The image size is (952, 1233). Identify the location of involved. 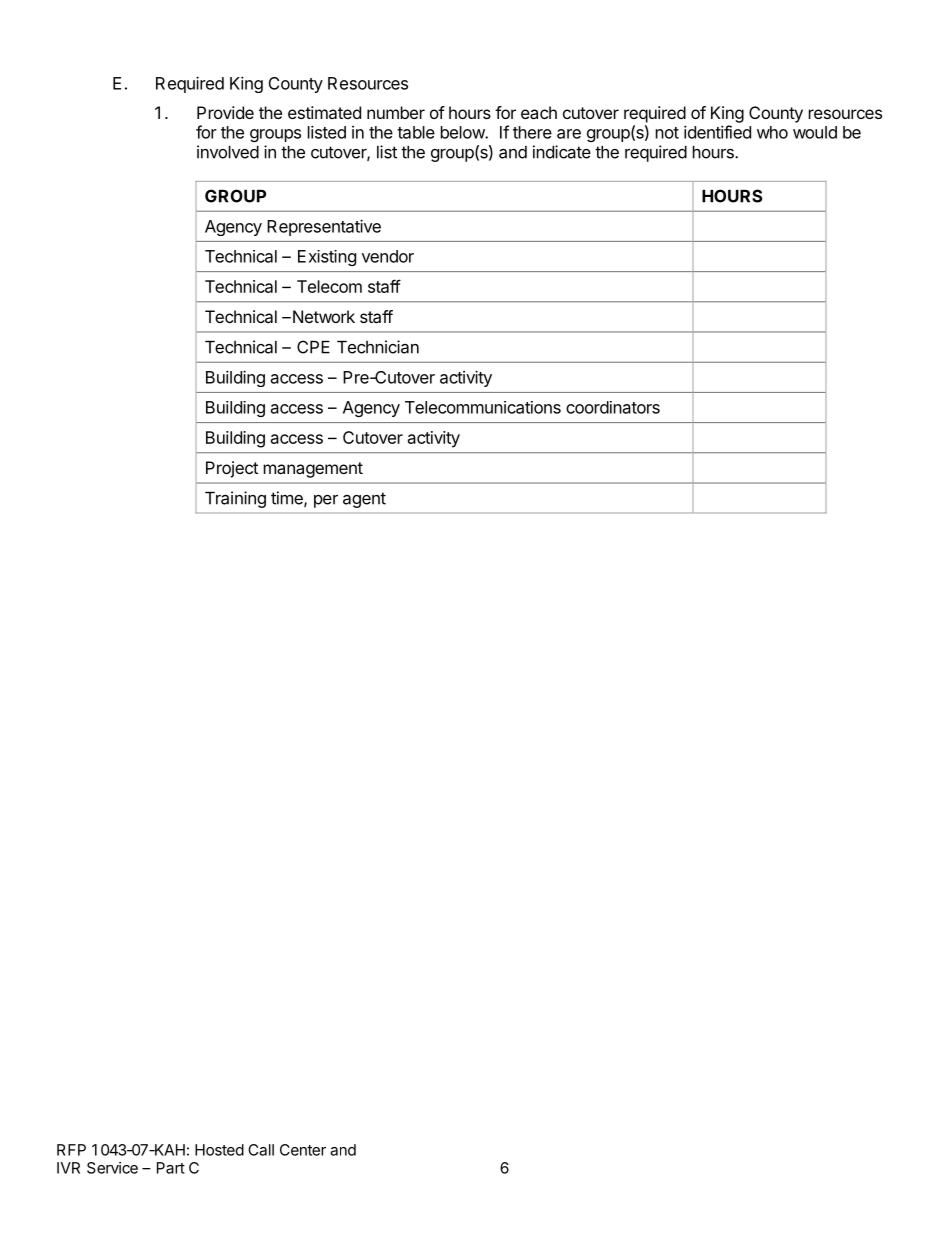
(228, 152).
